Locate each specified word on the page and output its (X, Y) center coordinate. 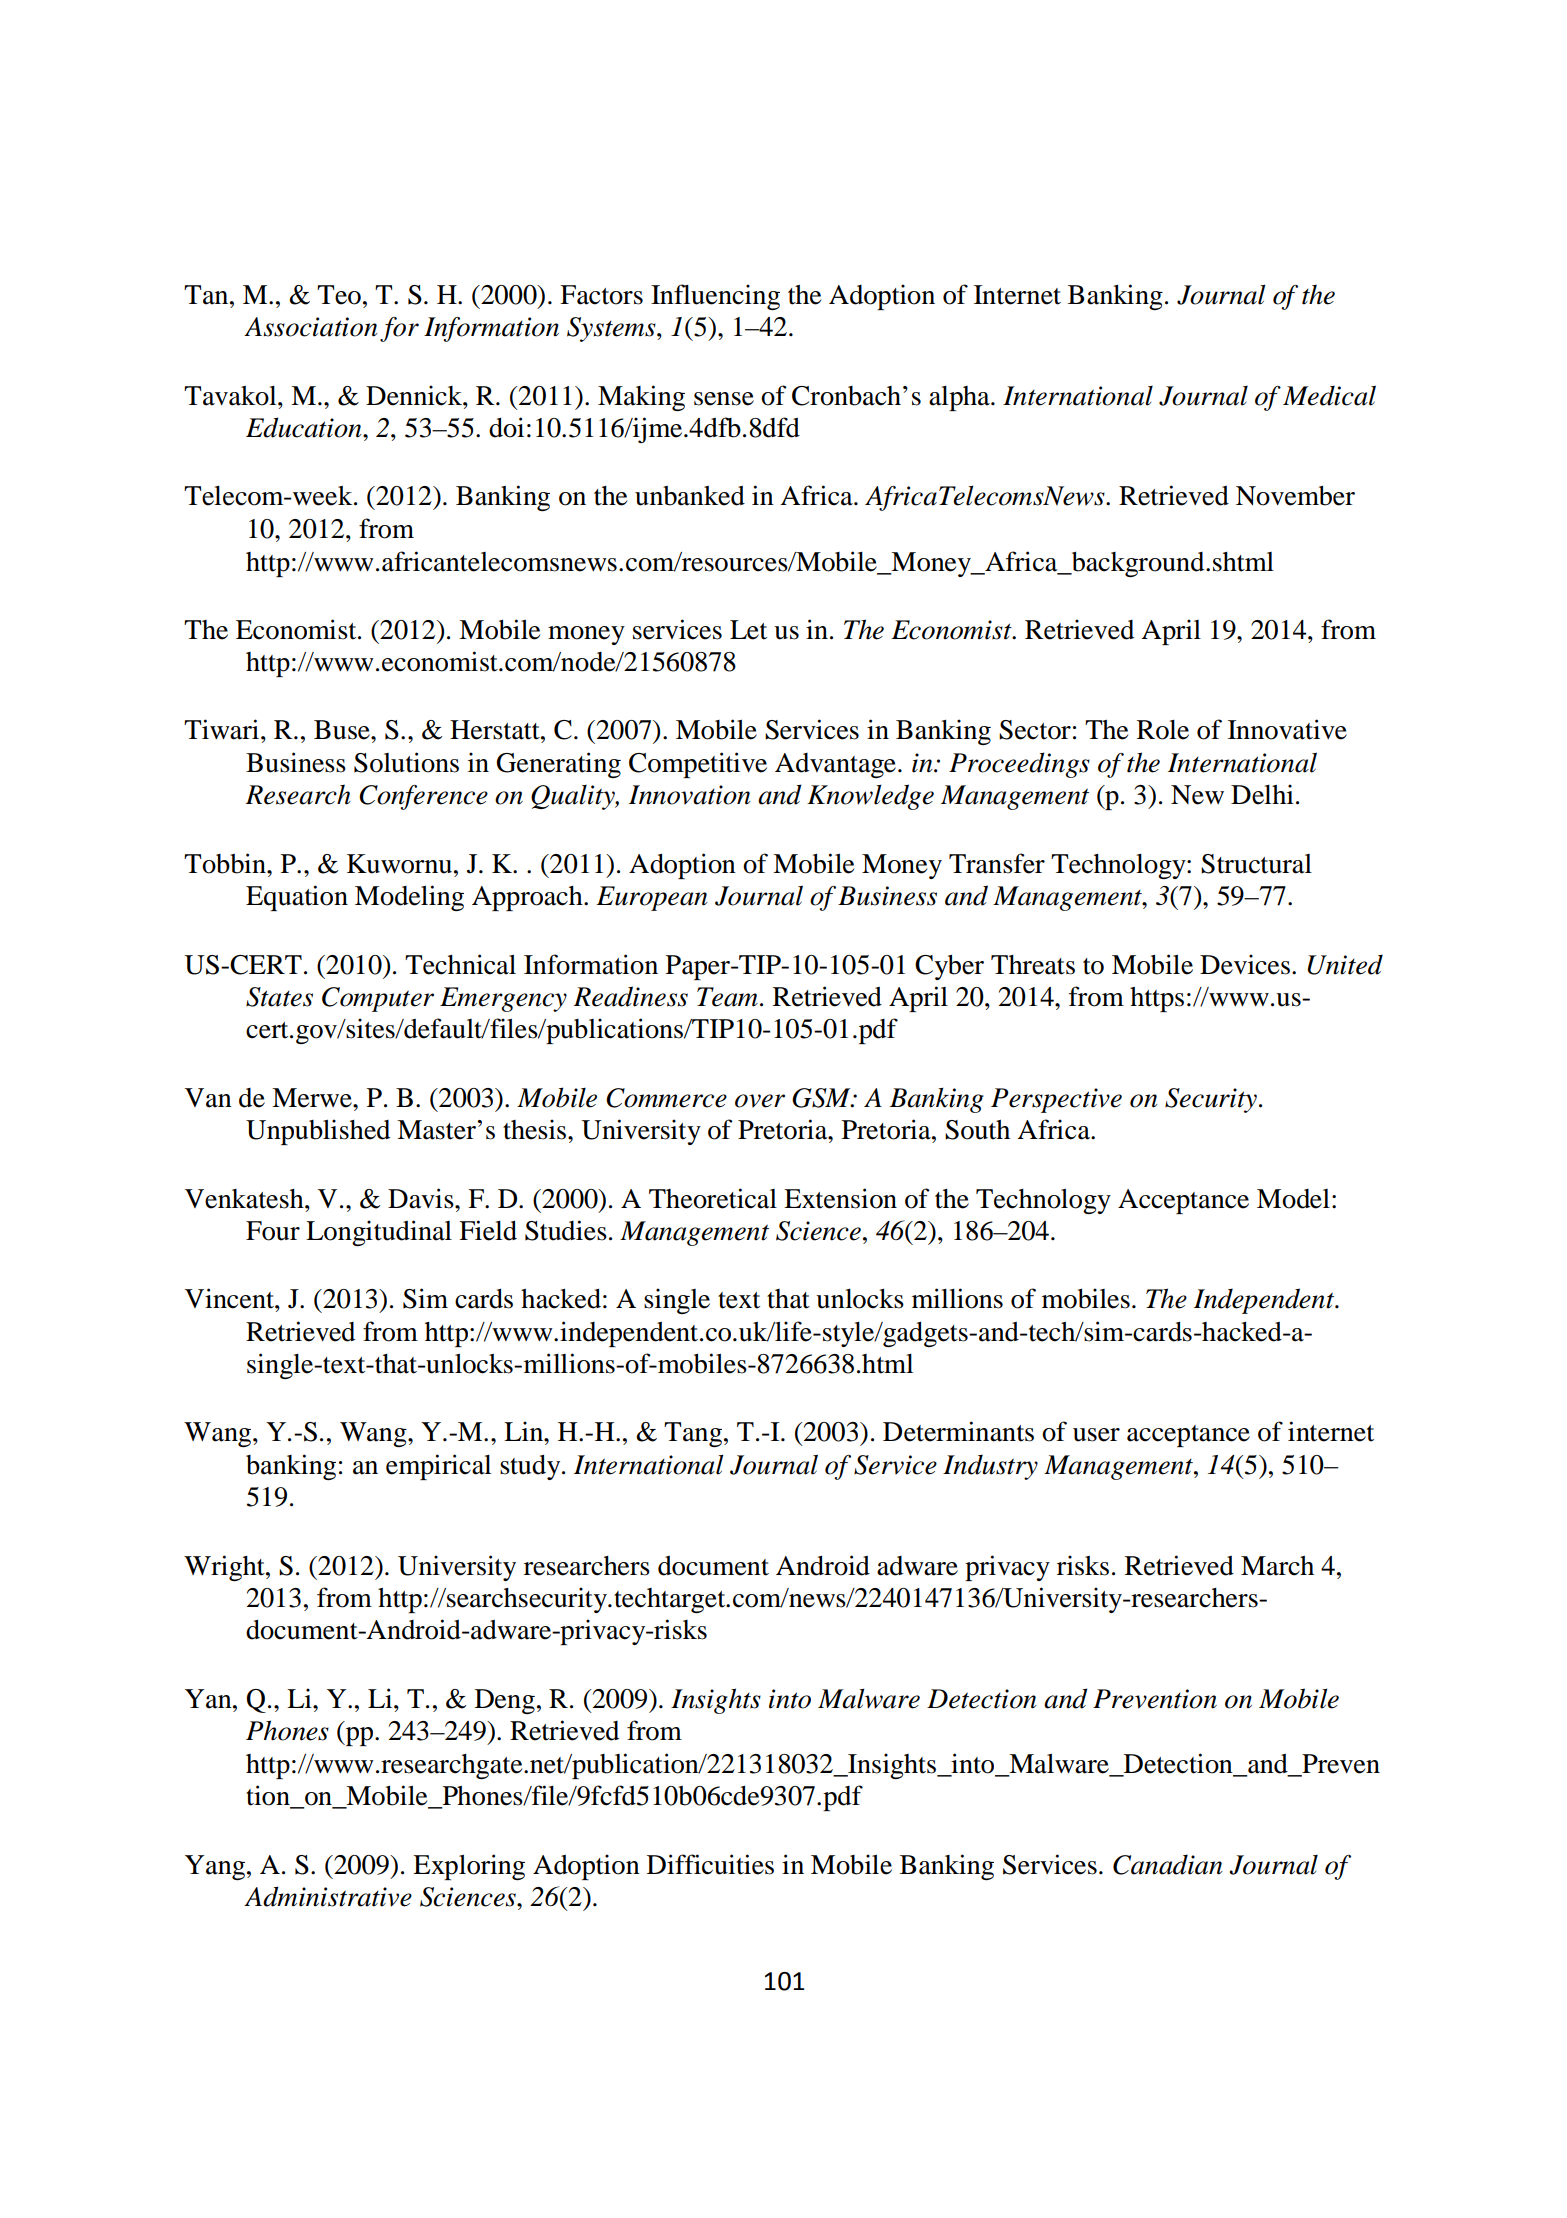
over (760, 1101)
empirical (438, 1467)
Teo (339, 295)
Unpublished (318, 1132)
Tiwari (223, 729)
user (1096, 1435)
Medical (1329, 395)
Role (1163, 730)
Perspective (1056, 1100)
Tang (694, 1434)
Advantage (835, 765)
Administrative (328, 1896)
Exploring (469, 1867)
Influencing (715, 297)
